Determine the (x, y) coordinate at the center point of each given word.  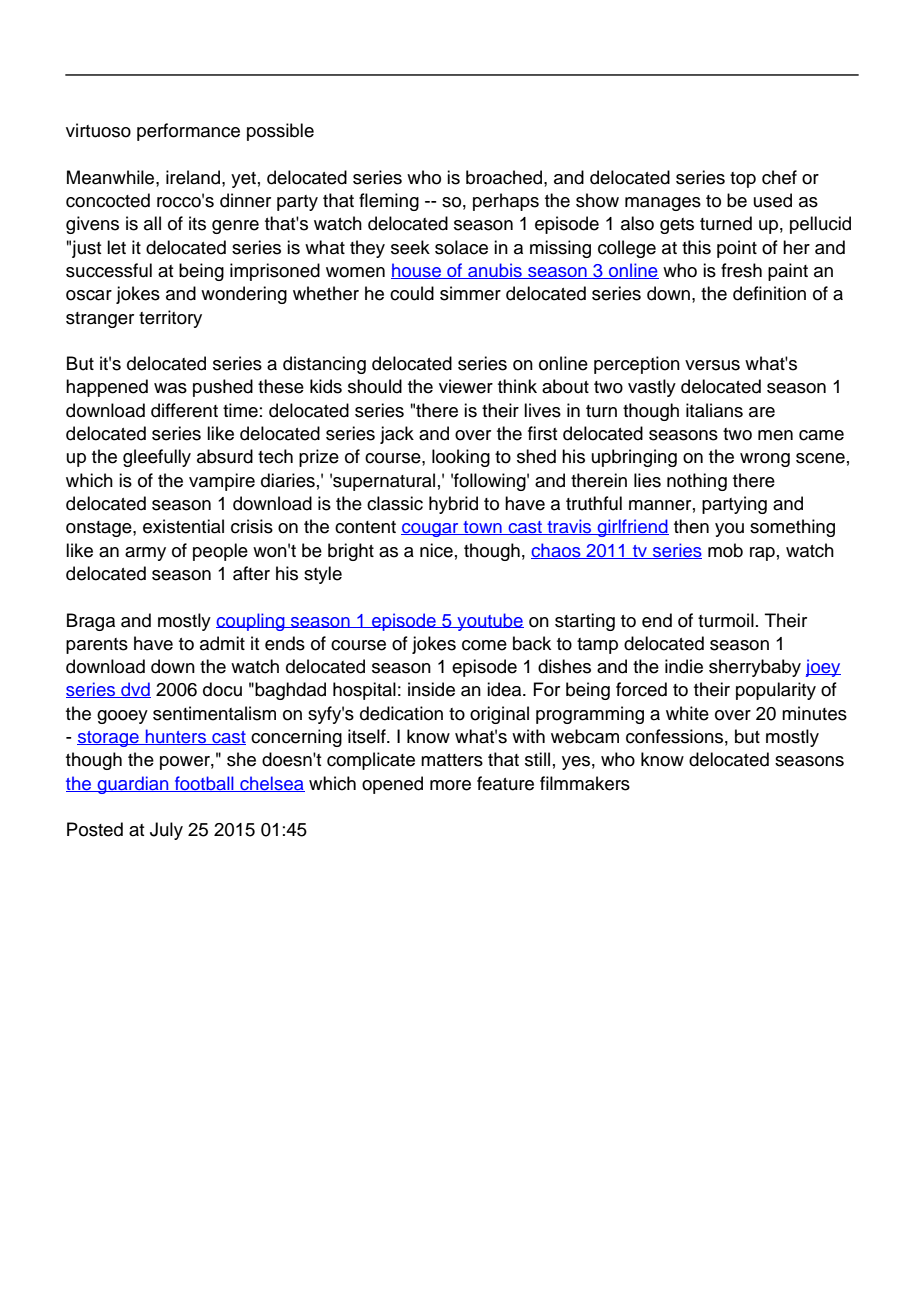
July (166, 831)
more (450, 785)
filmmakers (585, 783)
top (743, 180)
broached (505, 177)
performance (188, 132)
